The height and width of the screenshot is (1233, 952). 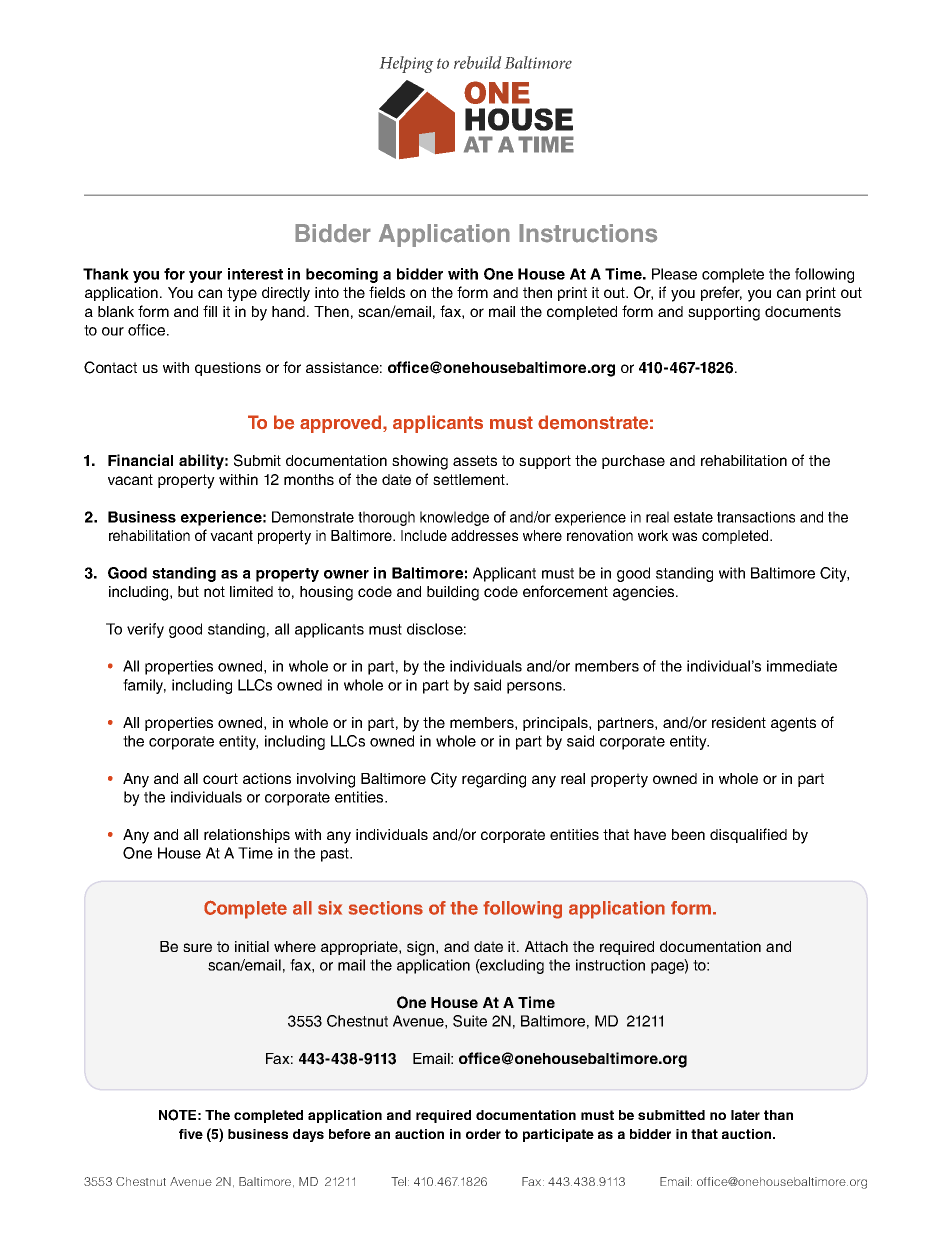 I want to click on order, so click(x=483, y=1134).
